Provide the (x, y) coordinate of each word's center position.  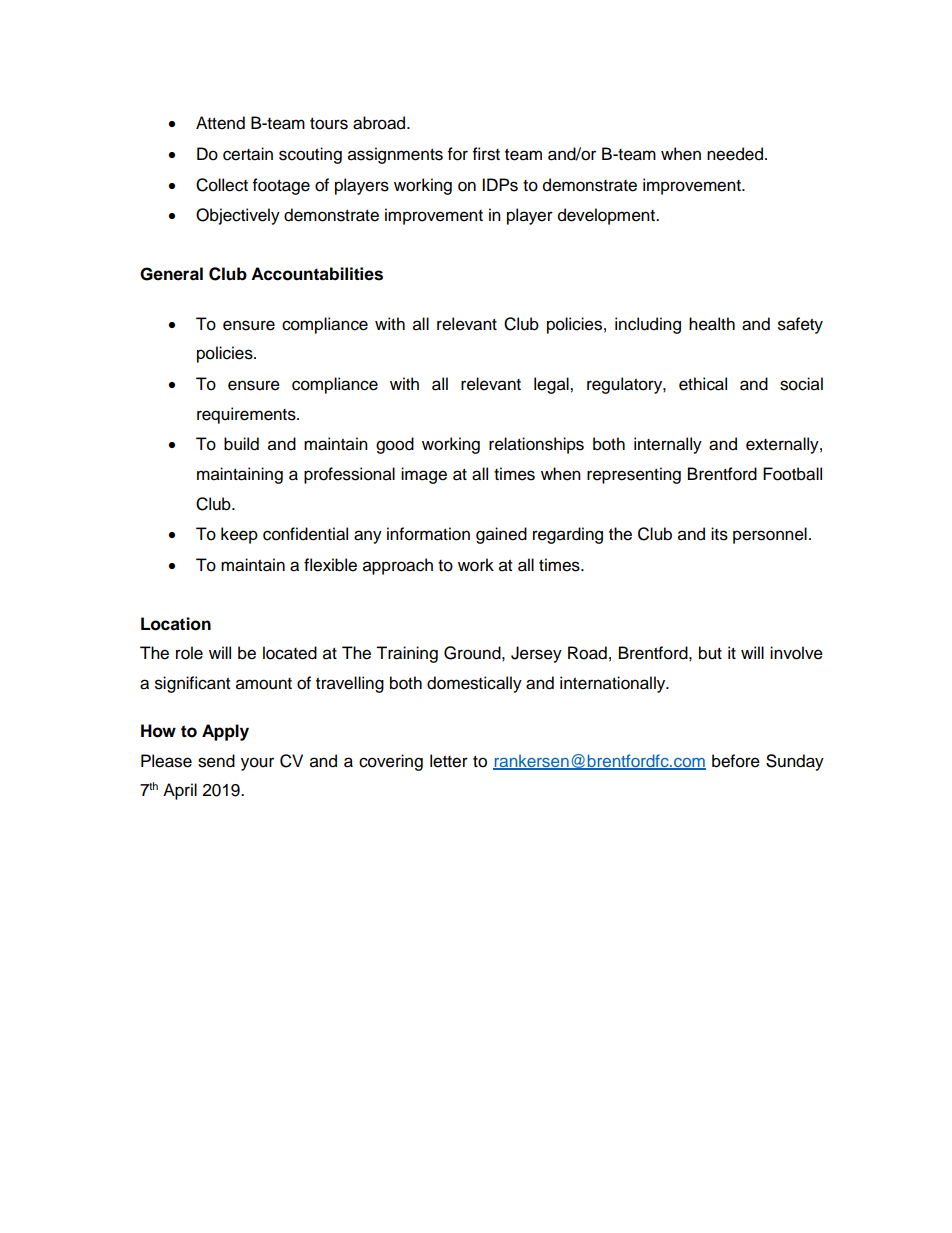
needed (735, 154)
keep (239, 535)
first (486, 154)
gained (501, 535)
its (719, 534)
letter (449, 761)
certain (248, 154)
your (257, 764)
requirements (247, 415)
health (712, 324)
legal (552, 385)
